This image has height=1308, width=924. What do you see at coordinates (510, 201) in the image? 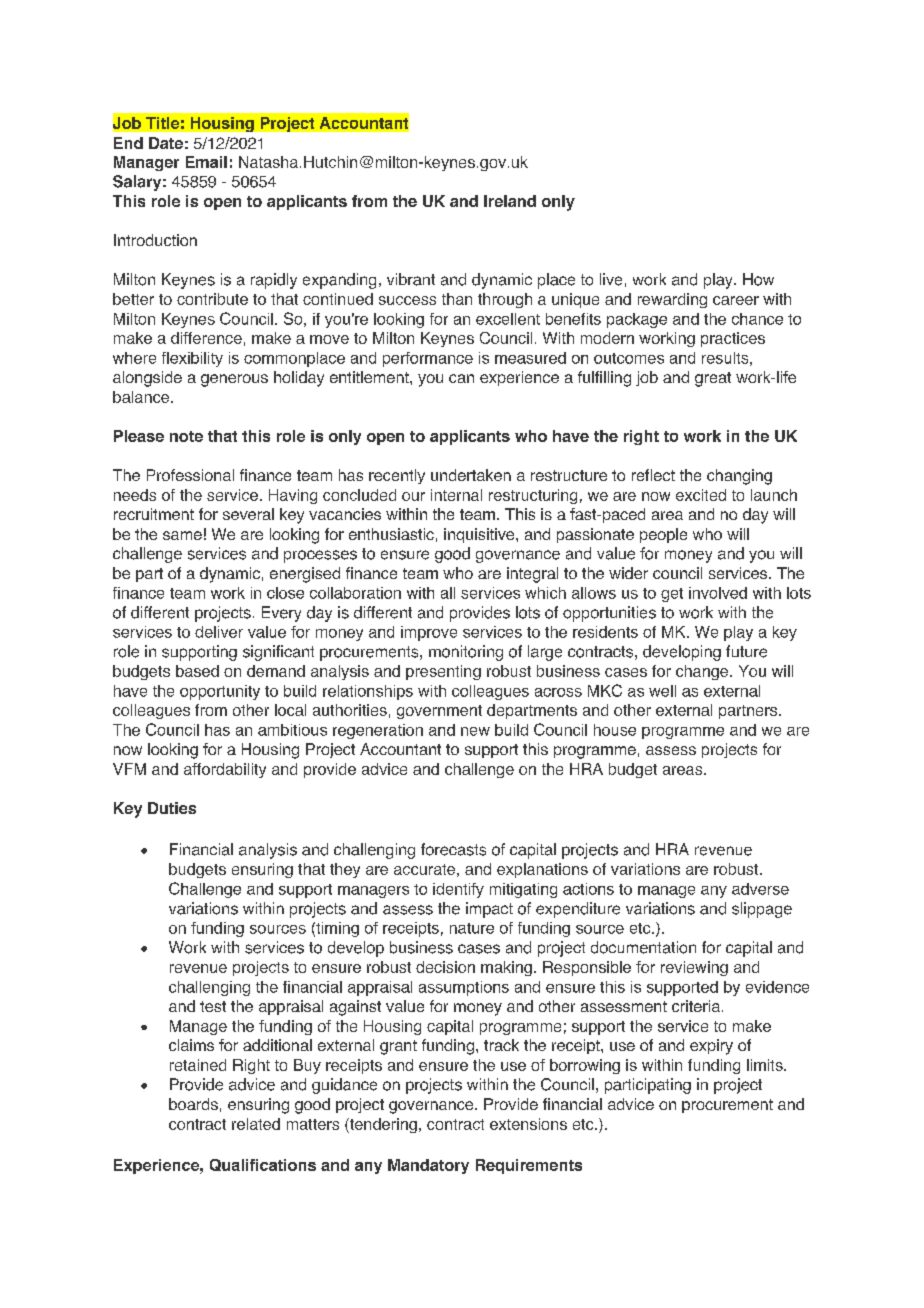
I see `Ireland` at bounding box center [510, 201].
